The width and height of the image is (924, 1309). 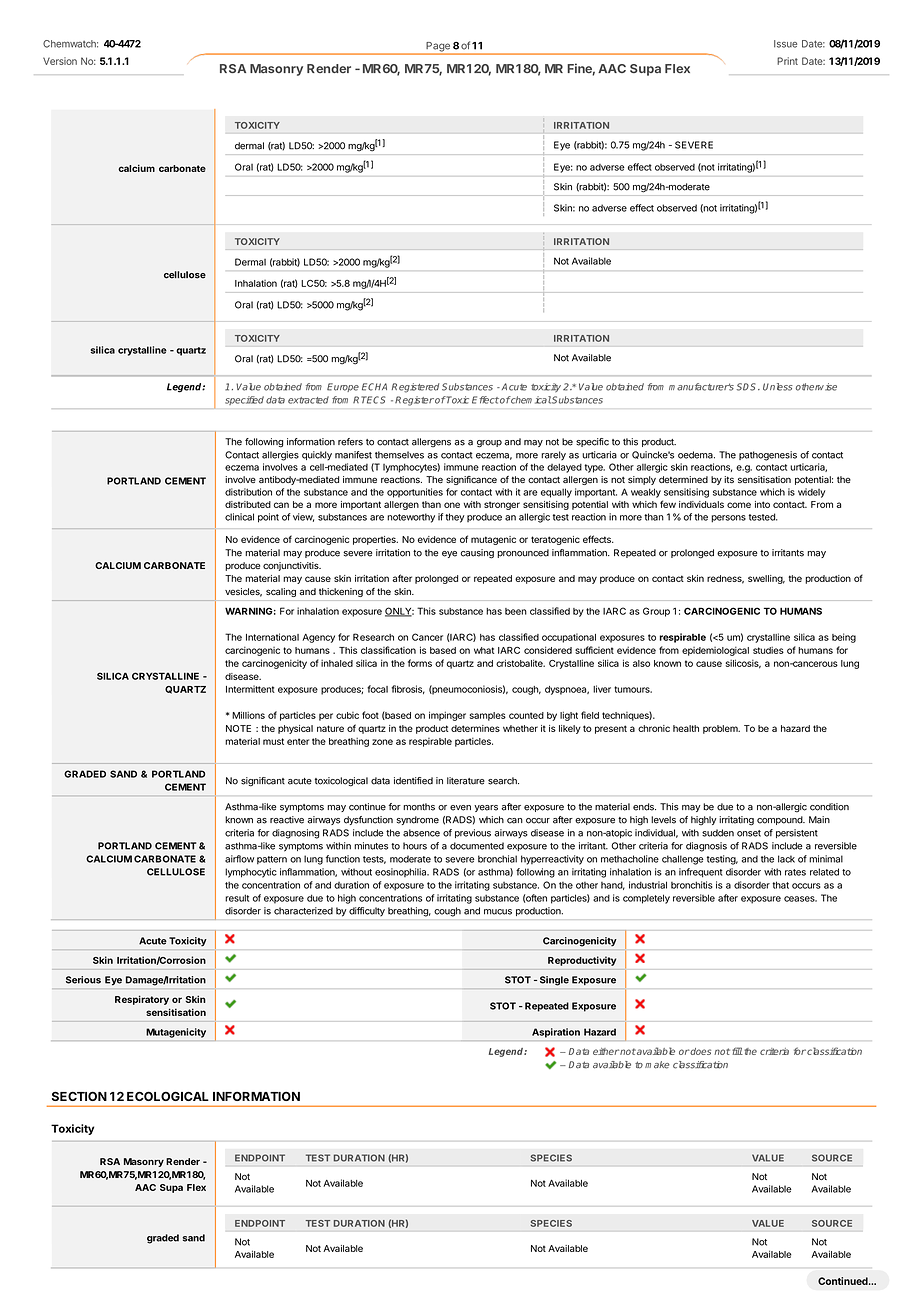 I want to click on ECOLOGICAL, so click(x=168, y=1096).
